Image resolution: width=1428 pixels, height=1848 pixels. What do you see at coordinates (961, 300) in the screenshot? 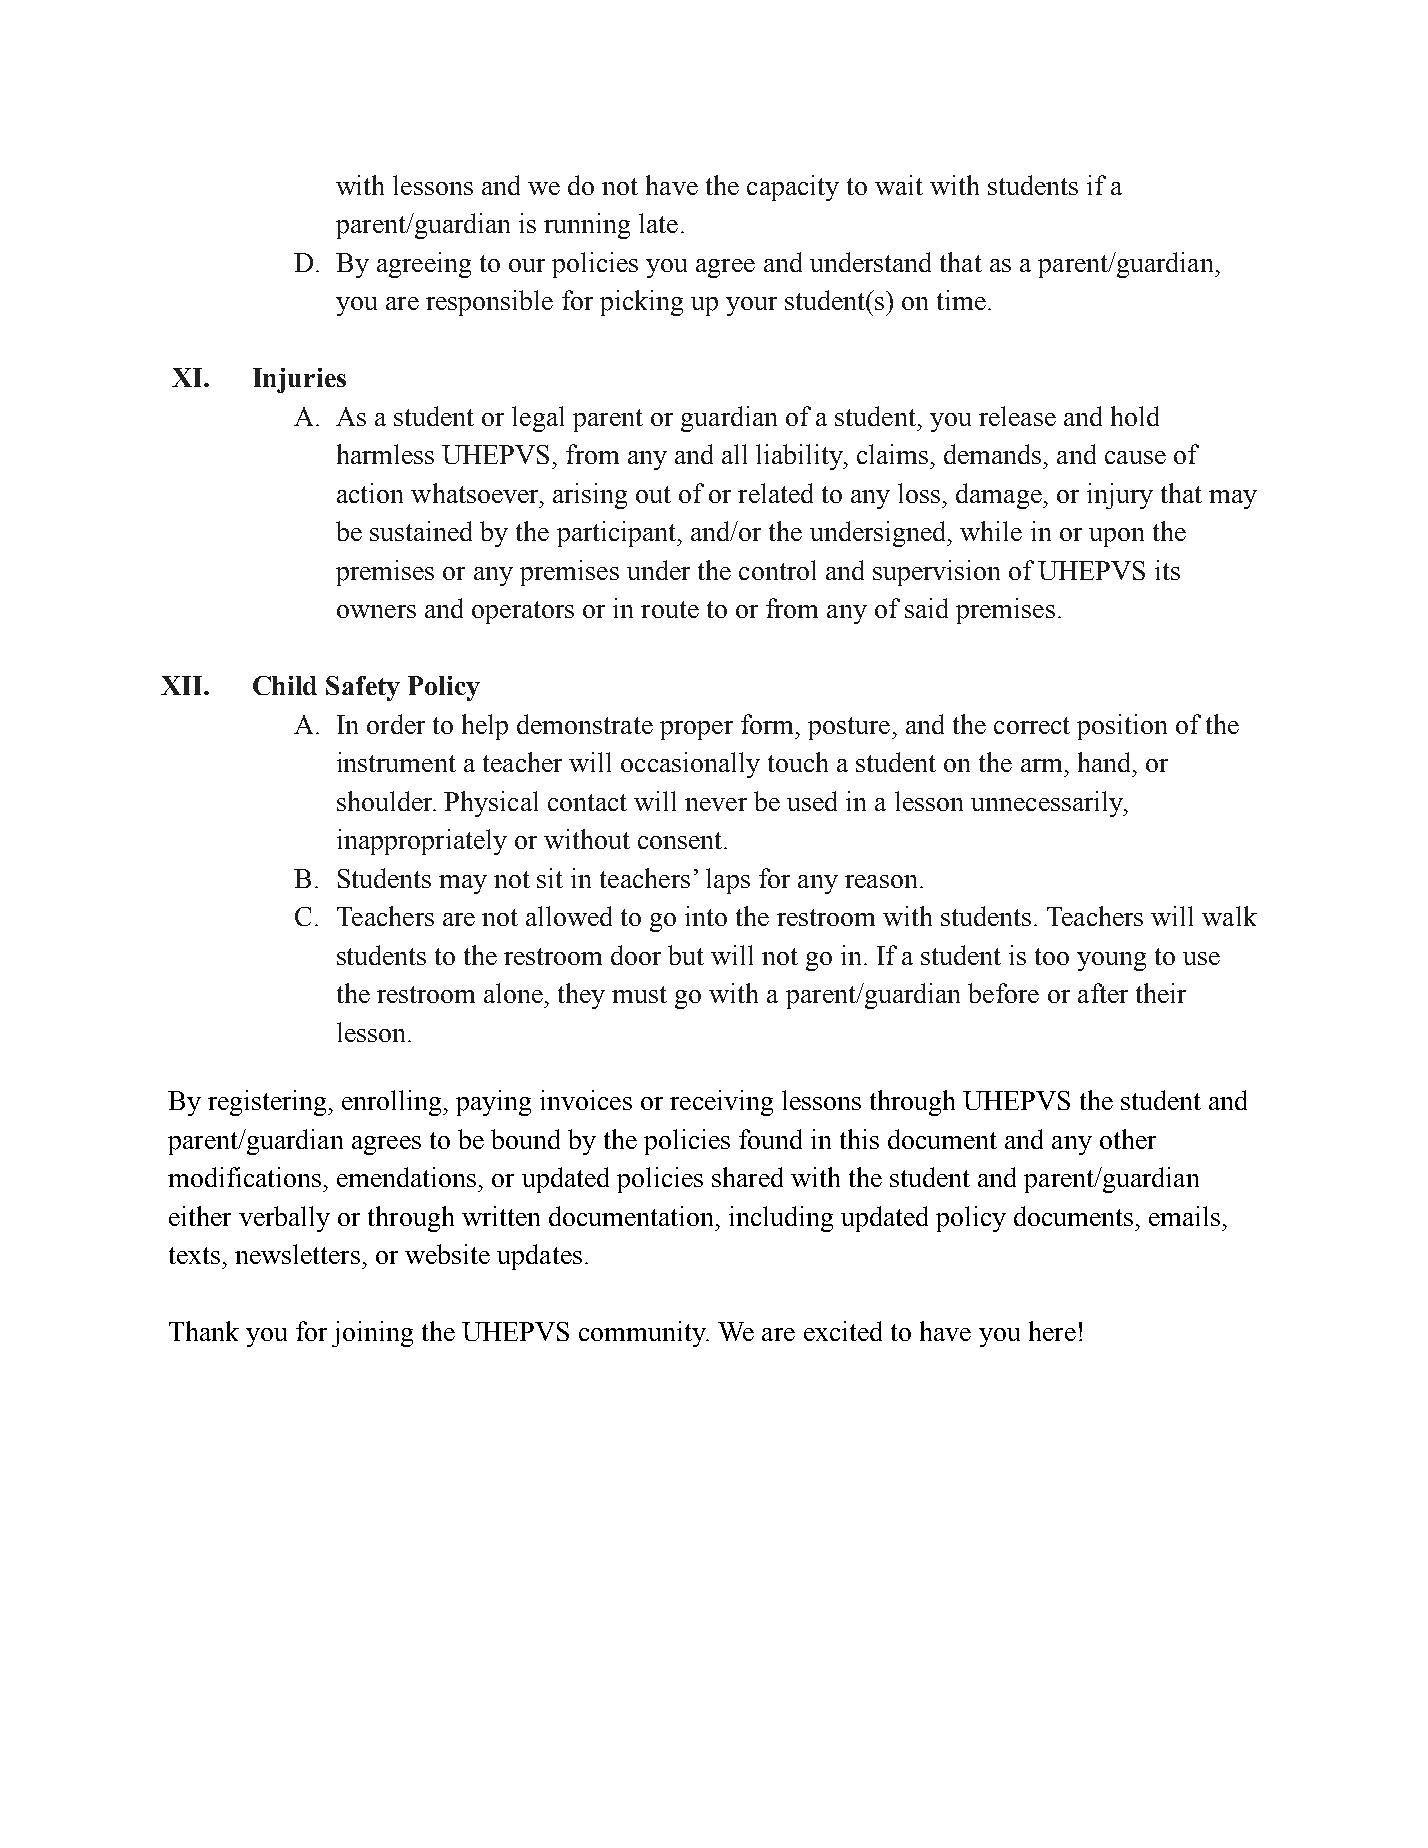
I see `time` at bounding box center [961, 300].
